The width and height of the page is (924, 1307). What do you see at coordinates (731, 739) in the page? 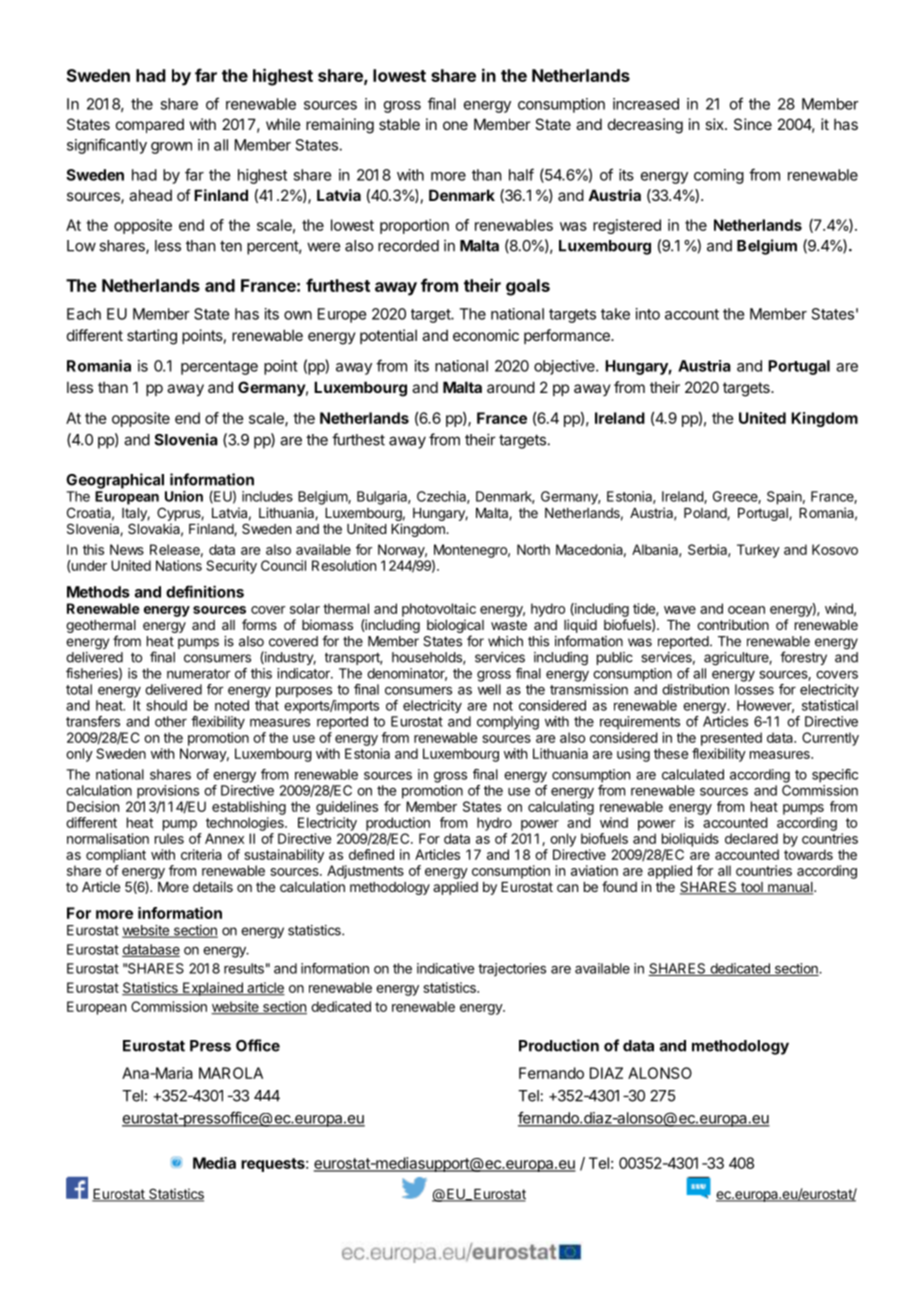
I see `presented` at bounding box center [731, 739].
